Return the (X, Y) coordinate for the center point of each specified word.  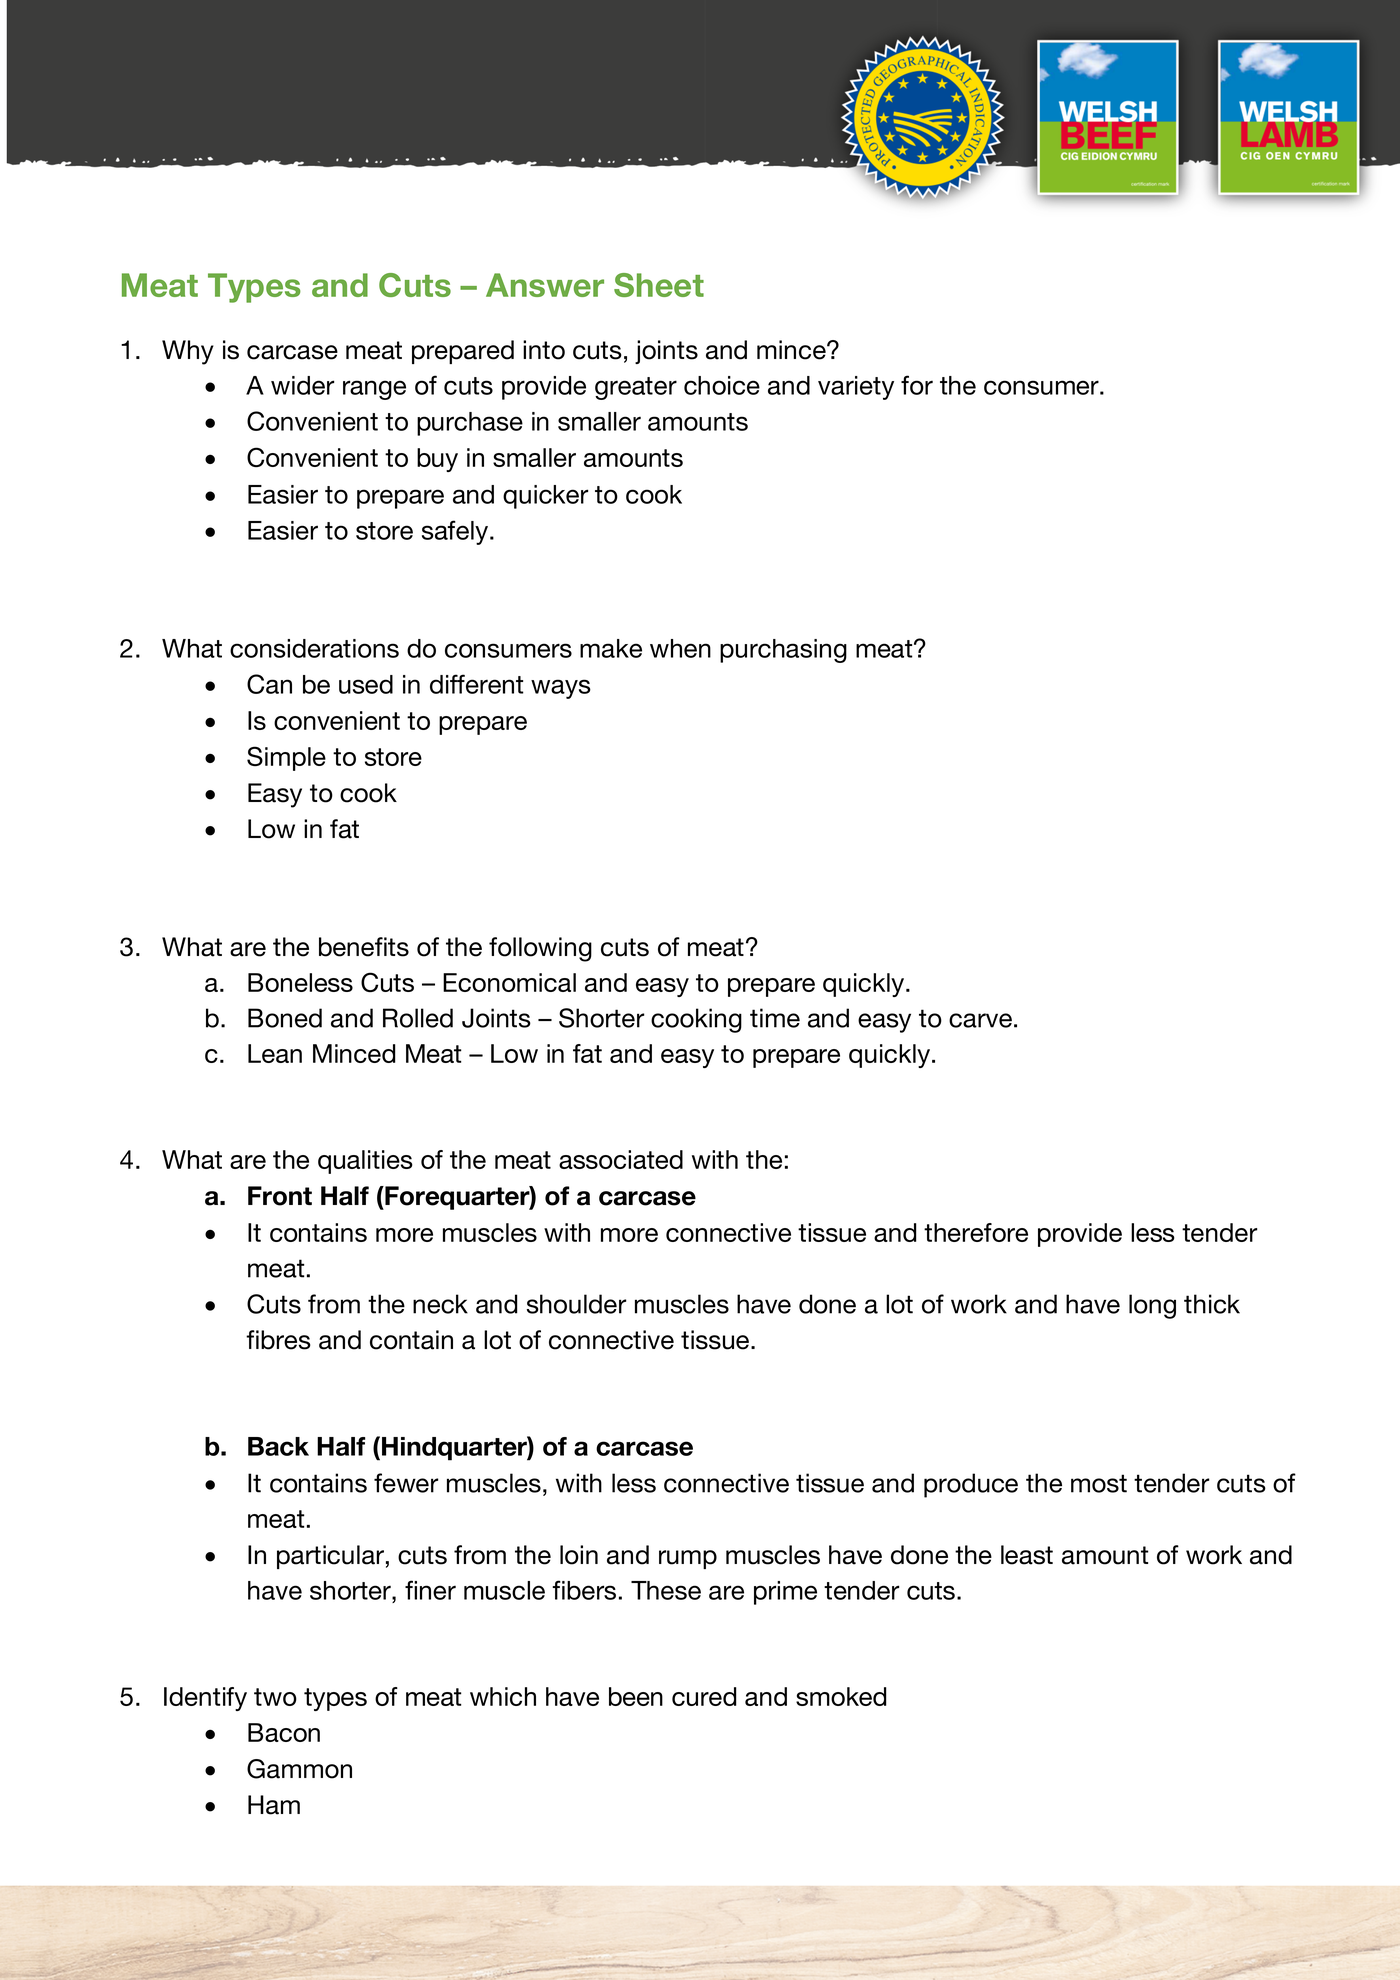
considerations (314, 648)
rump (688, 1559)
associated (621, 1159)
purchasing (783, 651)
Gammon (299, 1769)
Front (280, 1196)
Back (278, 1446)
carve (980, 1020)
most (1099, 1483)
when (680, 648)
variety (856, 388)
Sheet (659, 285)
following (540, 949)
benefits (364, 947)
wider (302, 385)
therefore (976, 1232)
